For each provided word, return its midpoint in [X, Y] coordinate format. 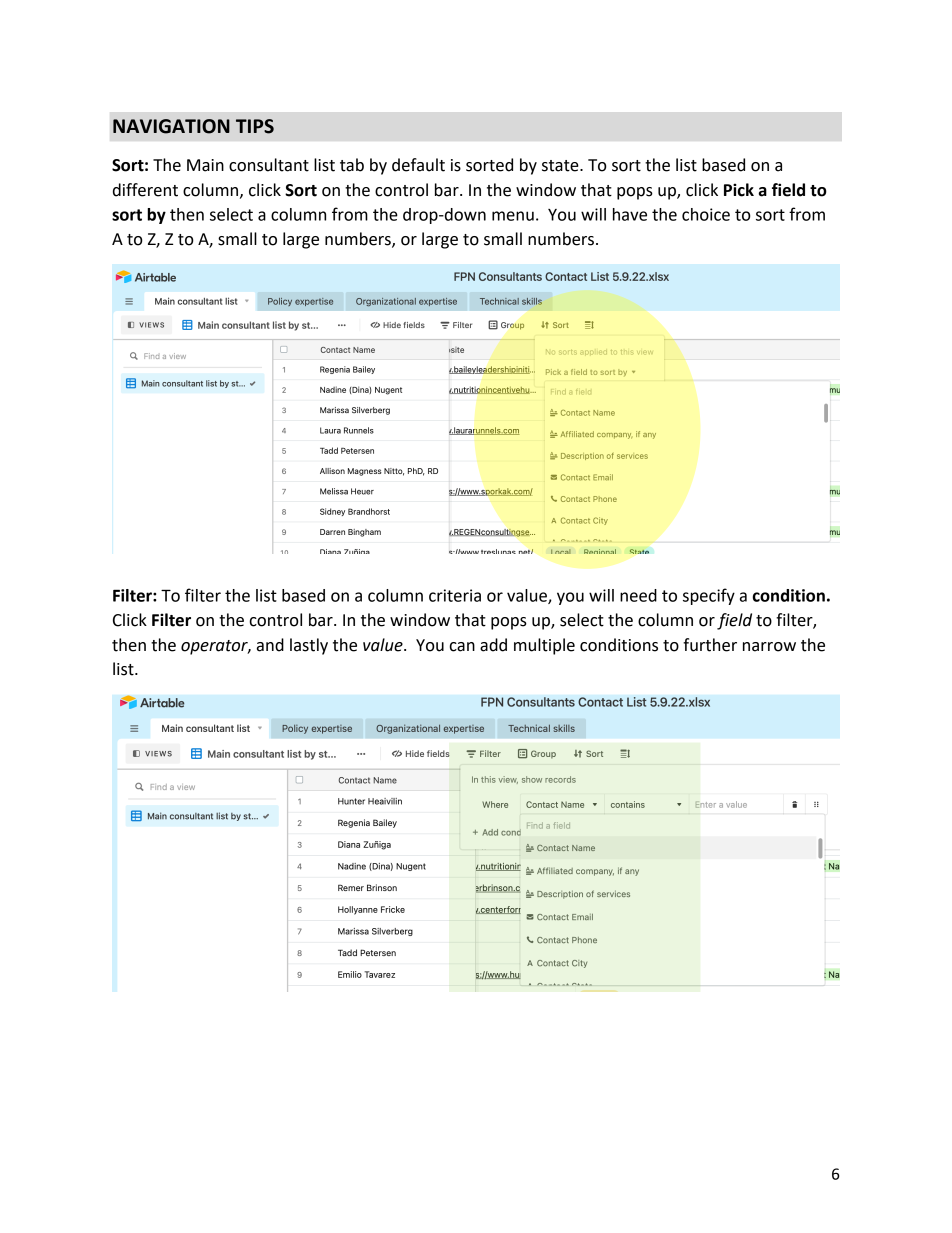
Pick [739, 190]
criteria [455, 595]
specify [709, 596]
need [638, 595]
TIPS [255, 126]
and [270, 645]
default [418, 165]
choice [706, 214]
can [462, 647]
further [710, 645]
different [145, 190]
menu [513, 216]
